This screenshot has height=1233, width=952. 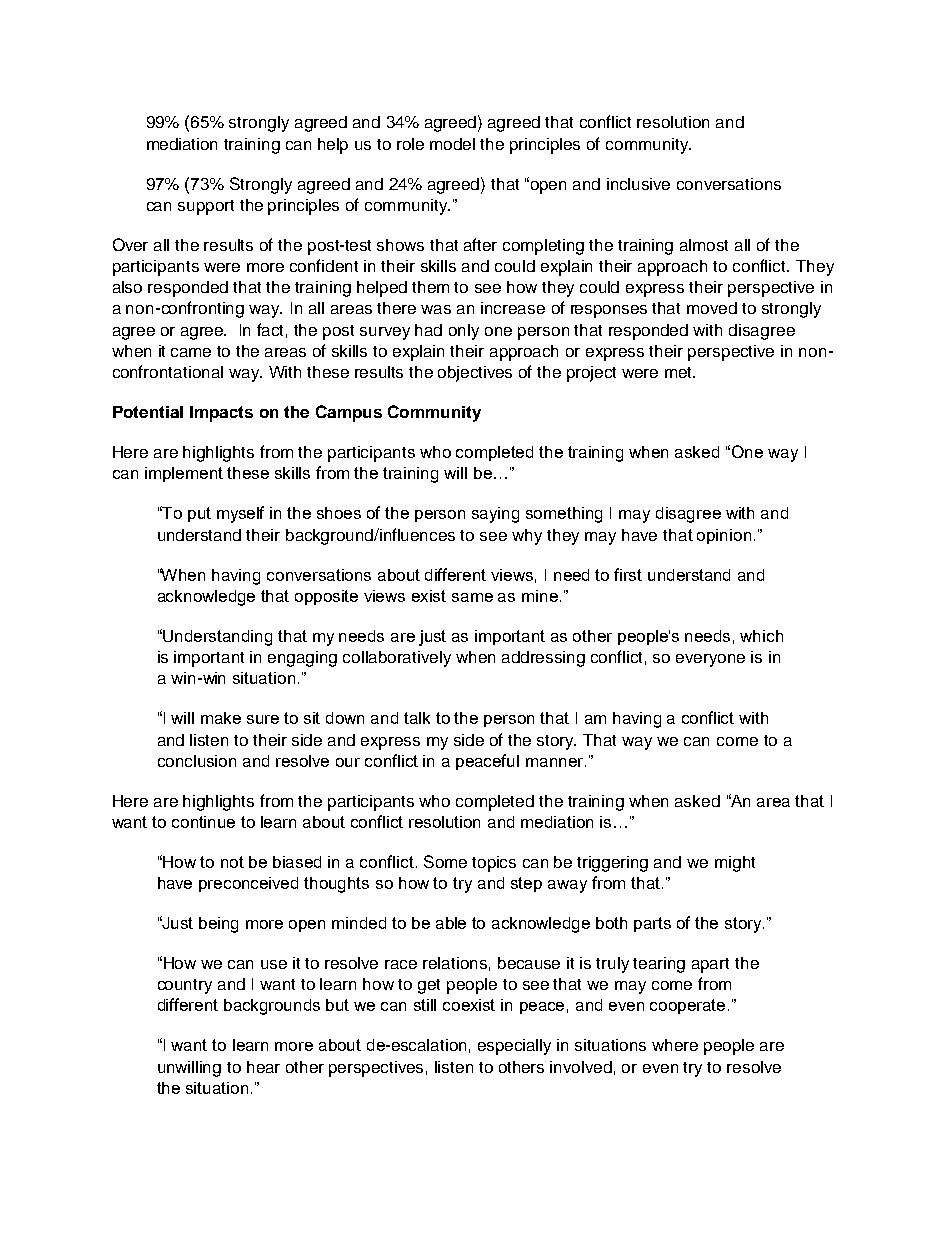 What do you see at coordinates (628, 574) in the screenshot?
I see `first` at bounding box center [628, 574].
